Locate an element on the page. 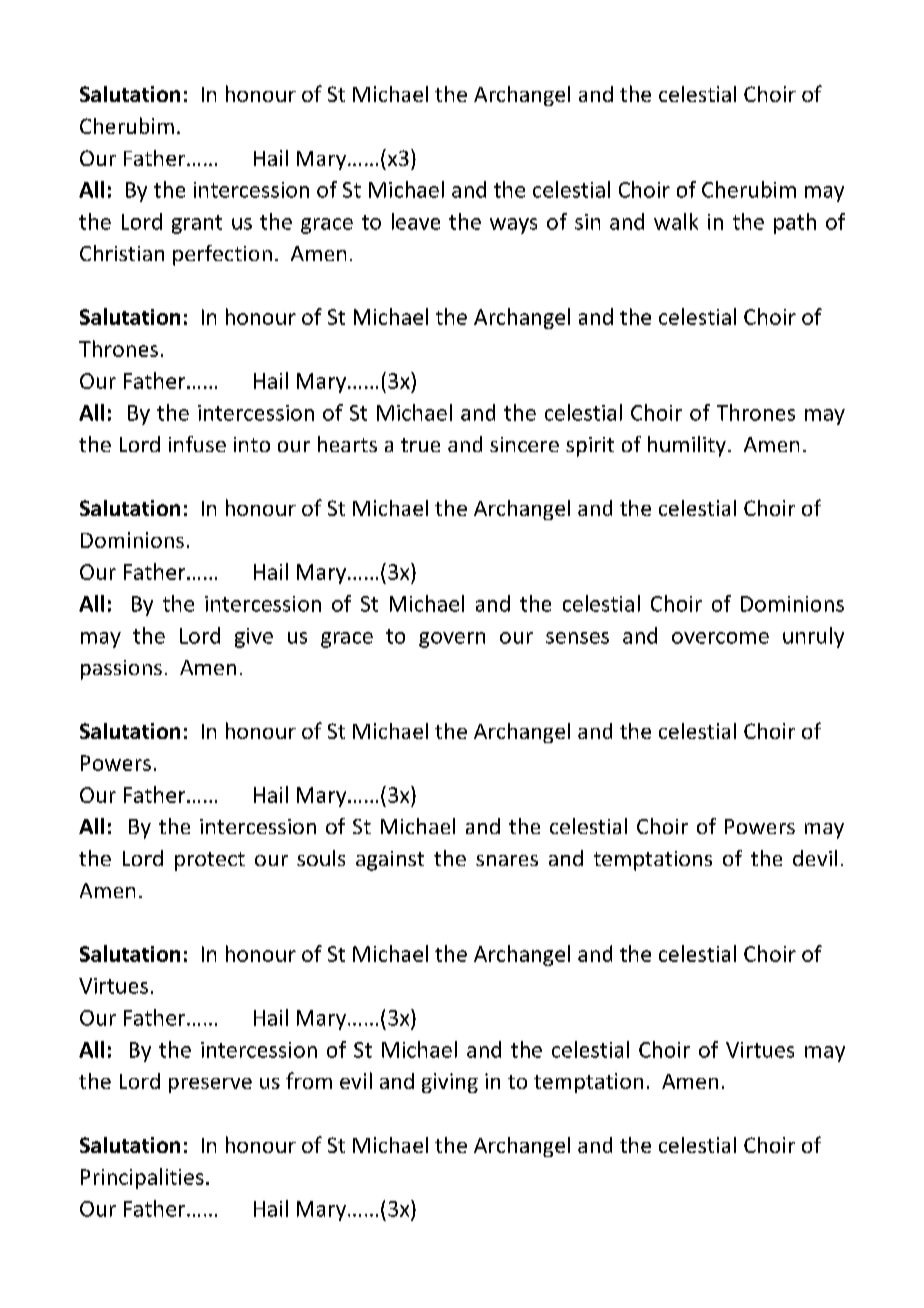  giving is located at coordinates (450, 1083).
